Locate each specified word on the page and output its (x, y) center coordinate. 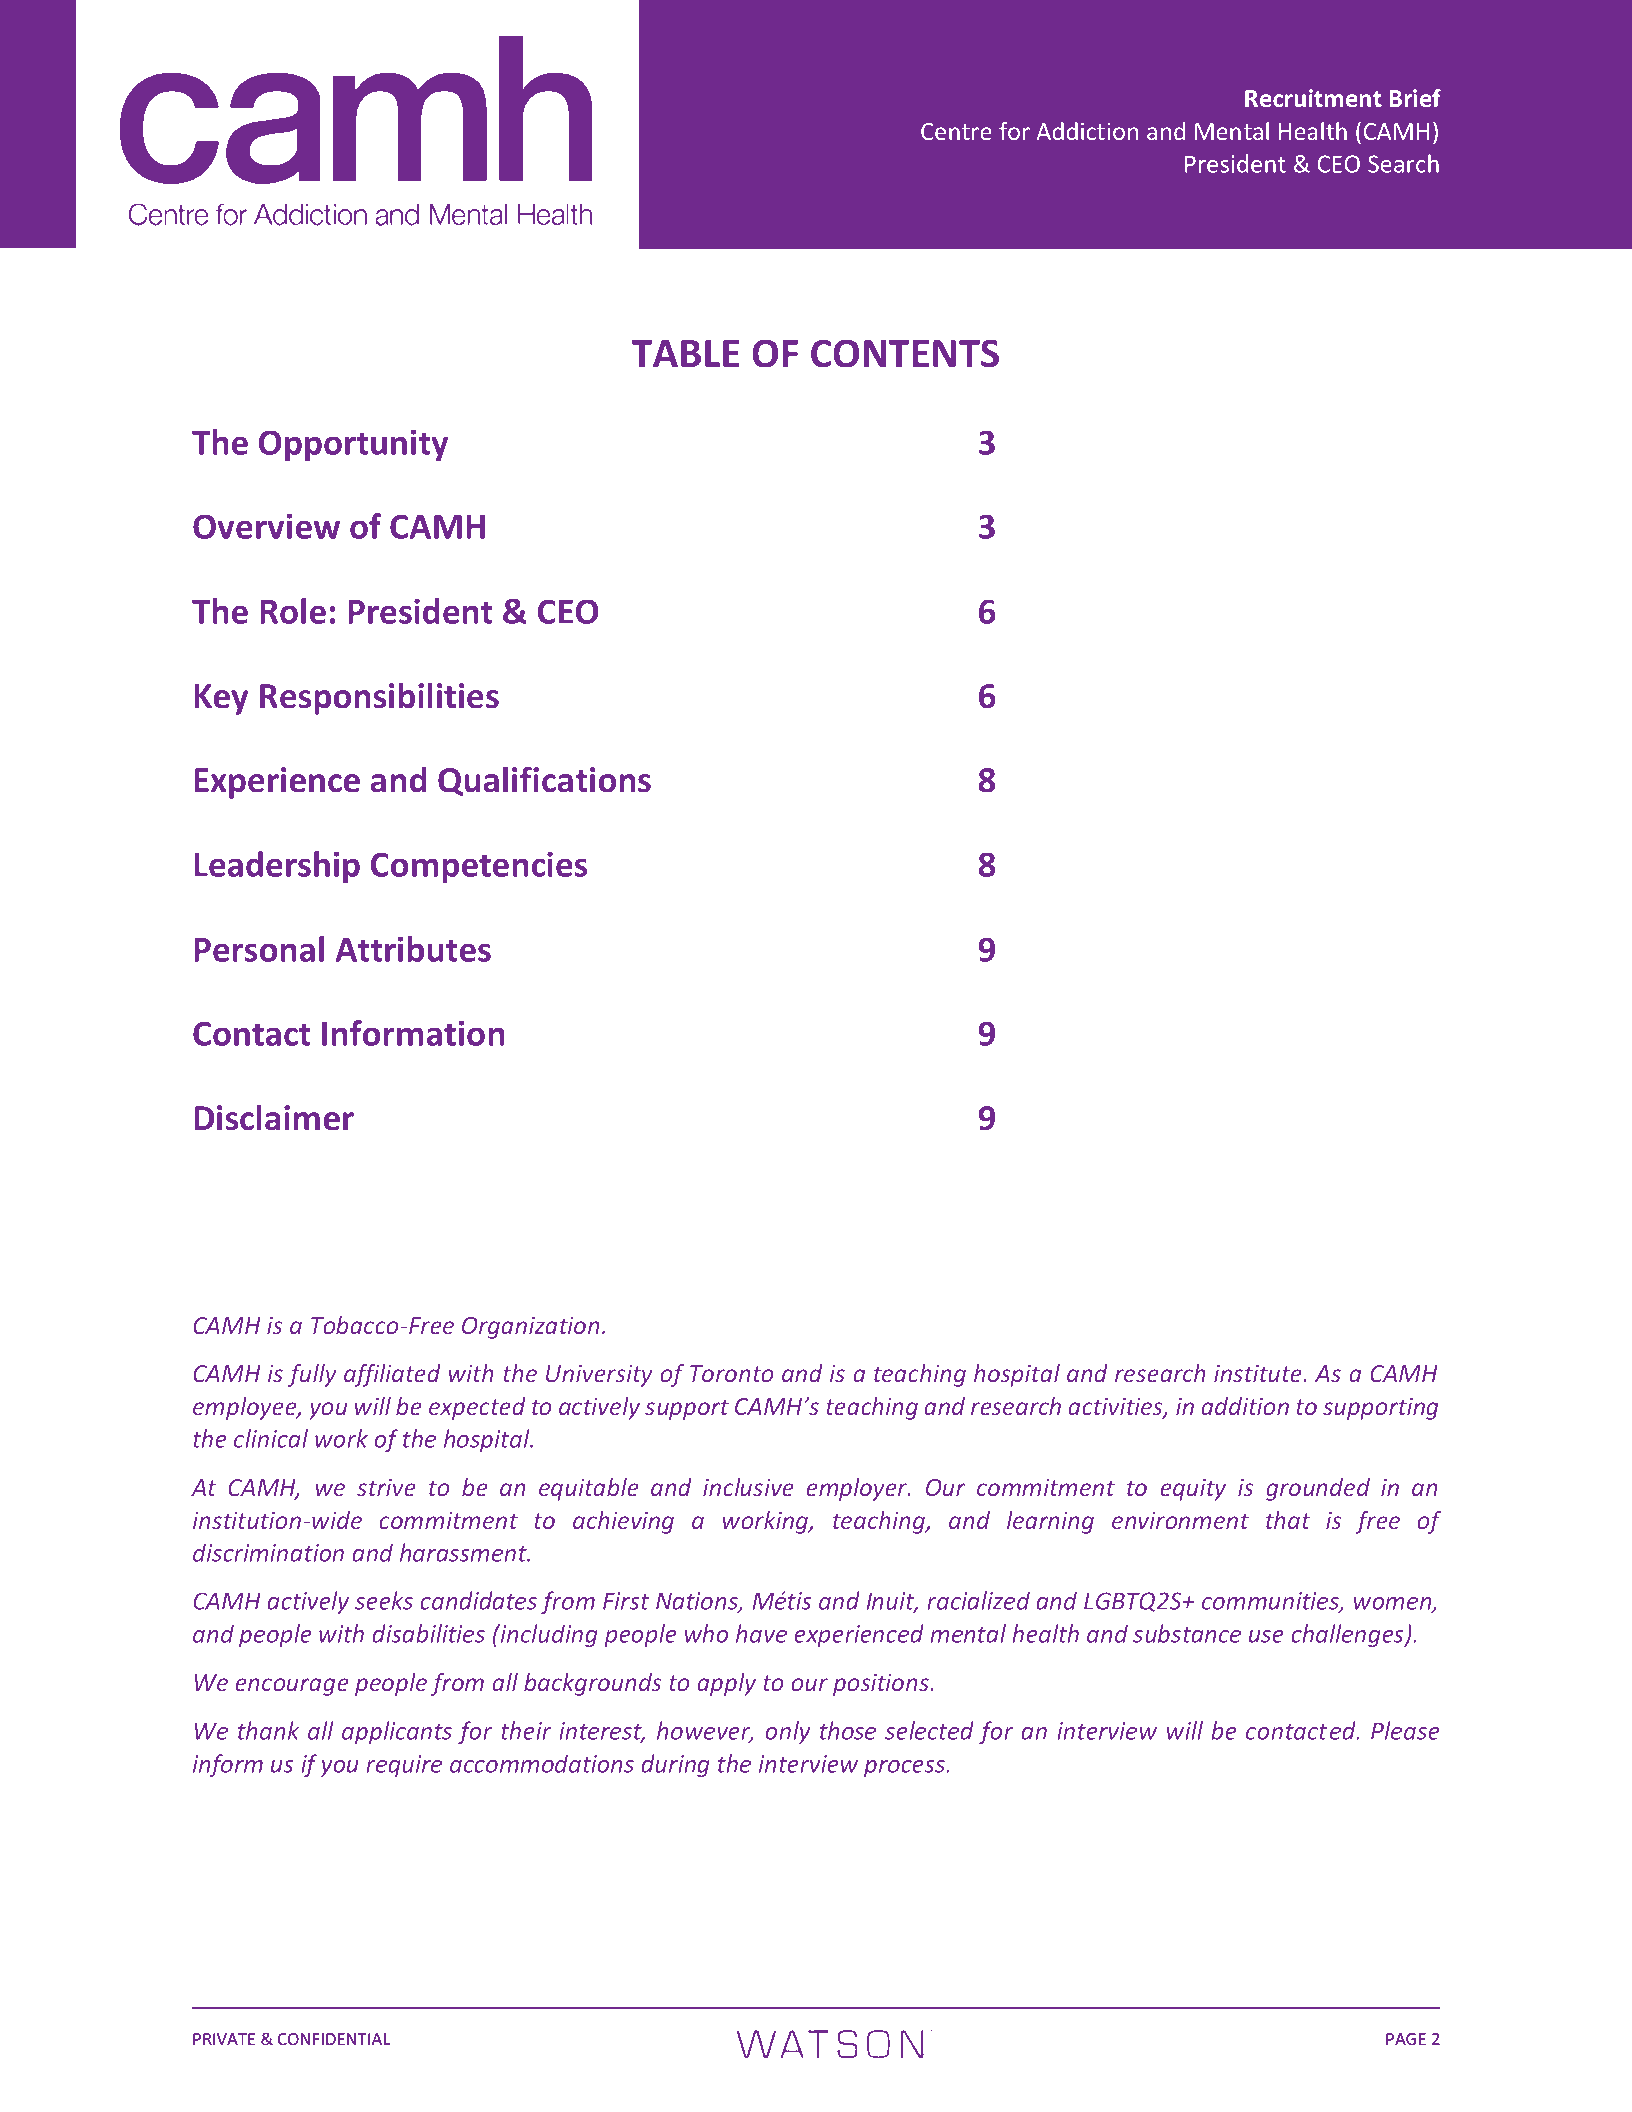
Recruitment (1313, 98)
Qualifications (544, 781)
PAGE (1406, 2039)
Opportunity (353, 445)
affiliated (392, 1375)
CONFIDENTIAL (334, 2039)
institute (1259, 1373)
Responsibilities (379, 698)
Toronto (731, 1373)
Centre (956, 131)
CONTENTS (905, 353)
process (905, 1768)
